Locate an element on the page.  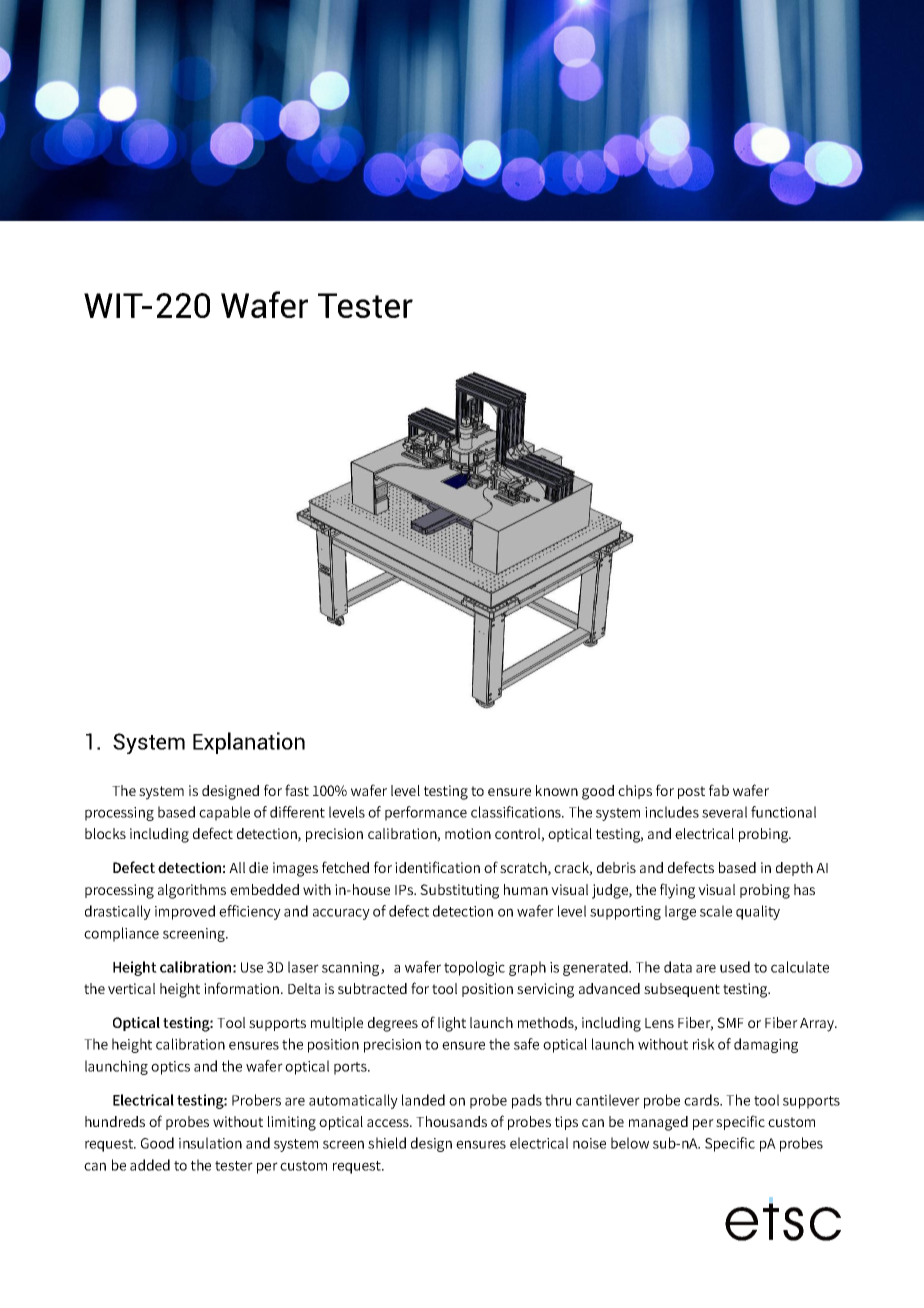
graph is located at coordinates (527, 968).
